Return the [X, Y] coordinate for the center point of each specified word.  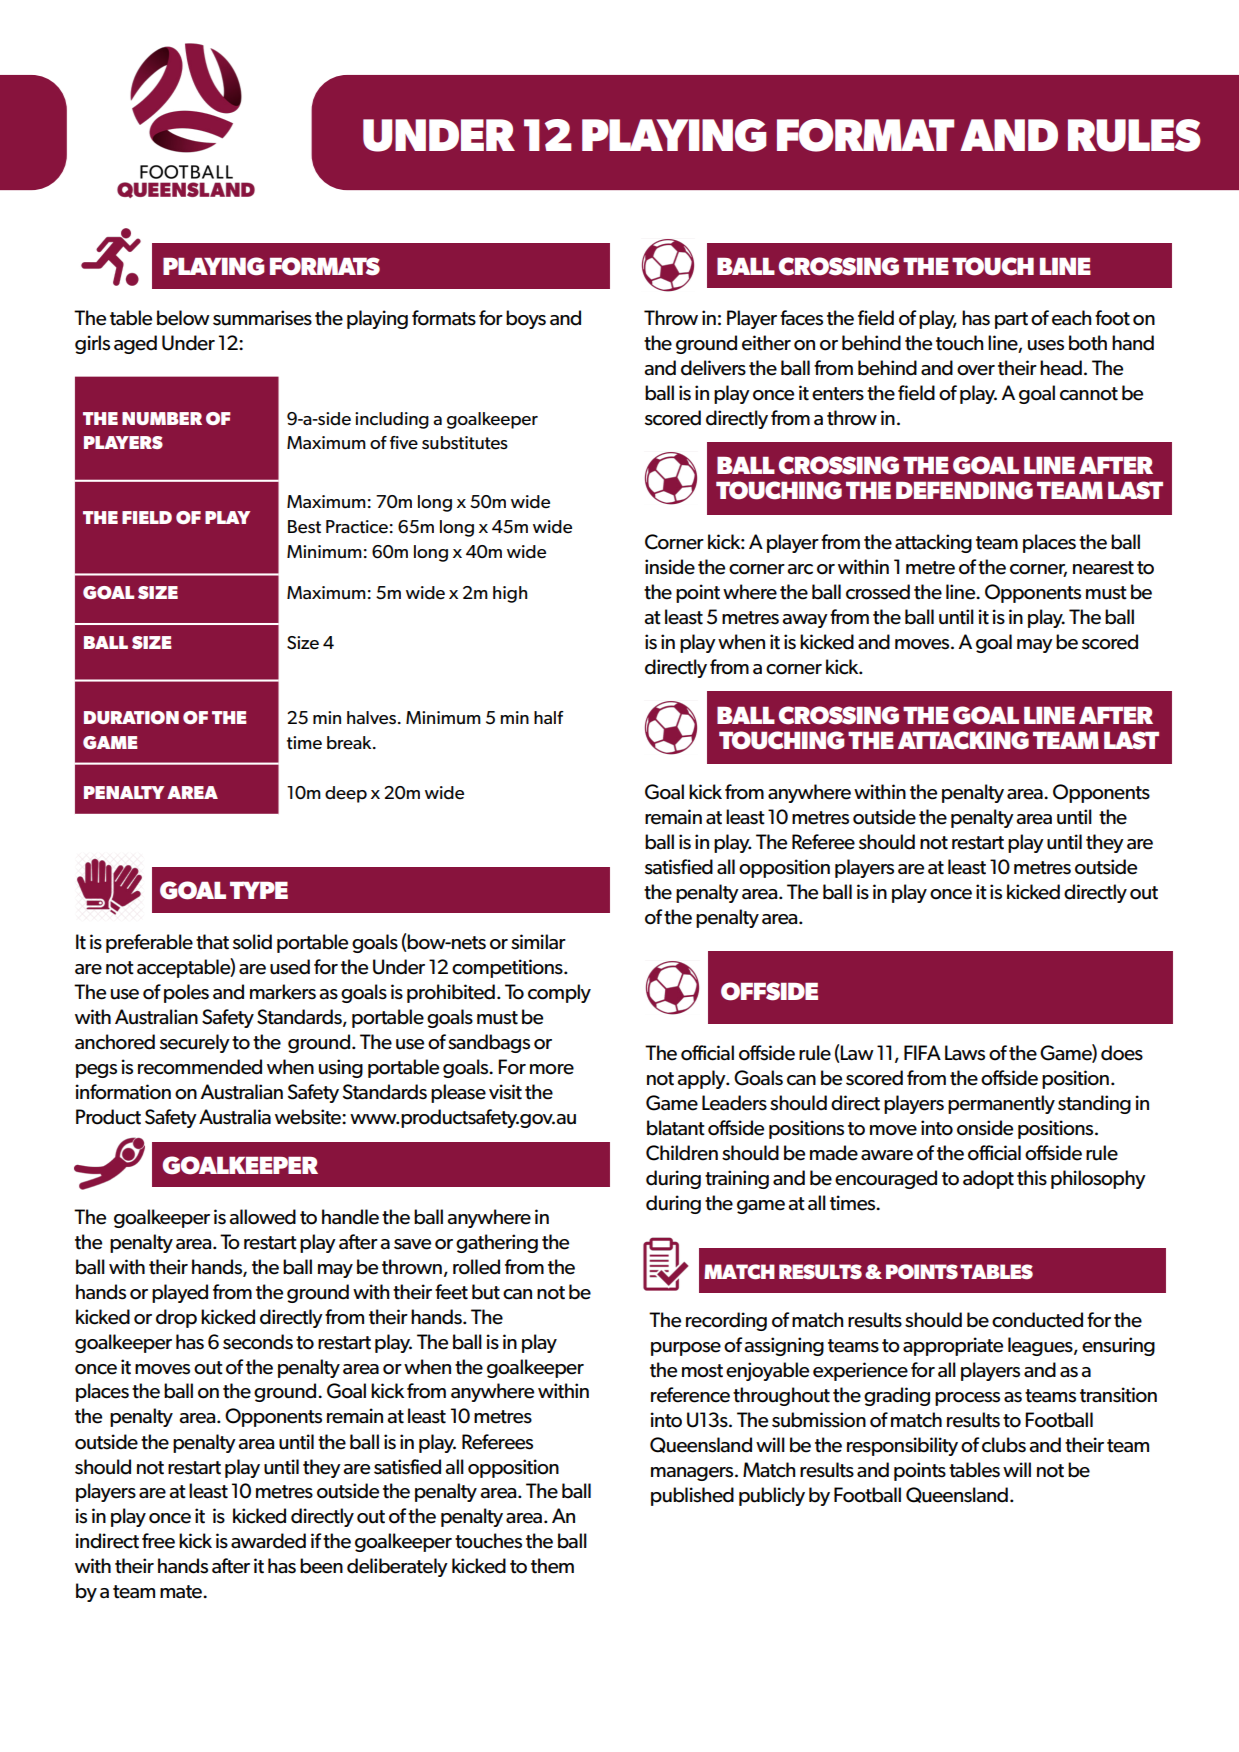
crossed [878, 592]
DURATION [131, 717]
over [976, 370]
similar [538, 942]
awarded [268, 1541]
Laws [965, 1053]
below [183, 318]
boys [526, 319]
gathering [497, 1243]
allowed [262, 1217]
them [552, 1566]
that [212, 942]
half [549, 717]
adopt [988, 1179]
